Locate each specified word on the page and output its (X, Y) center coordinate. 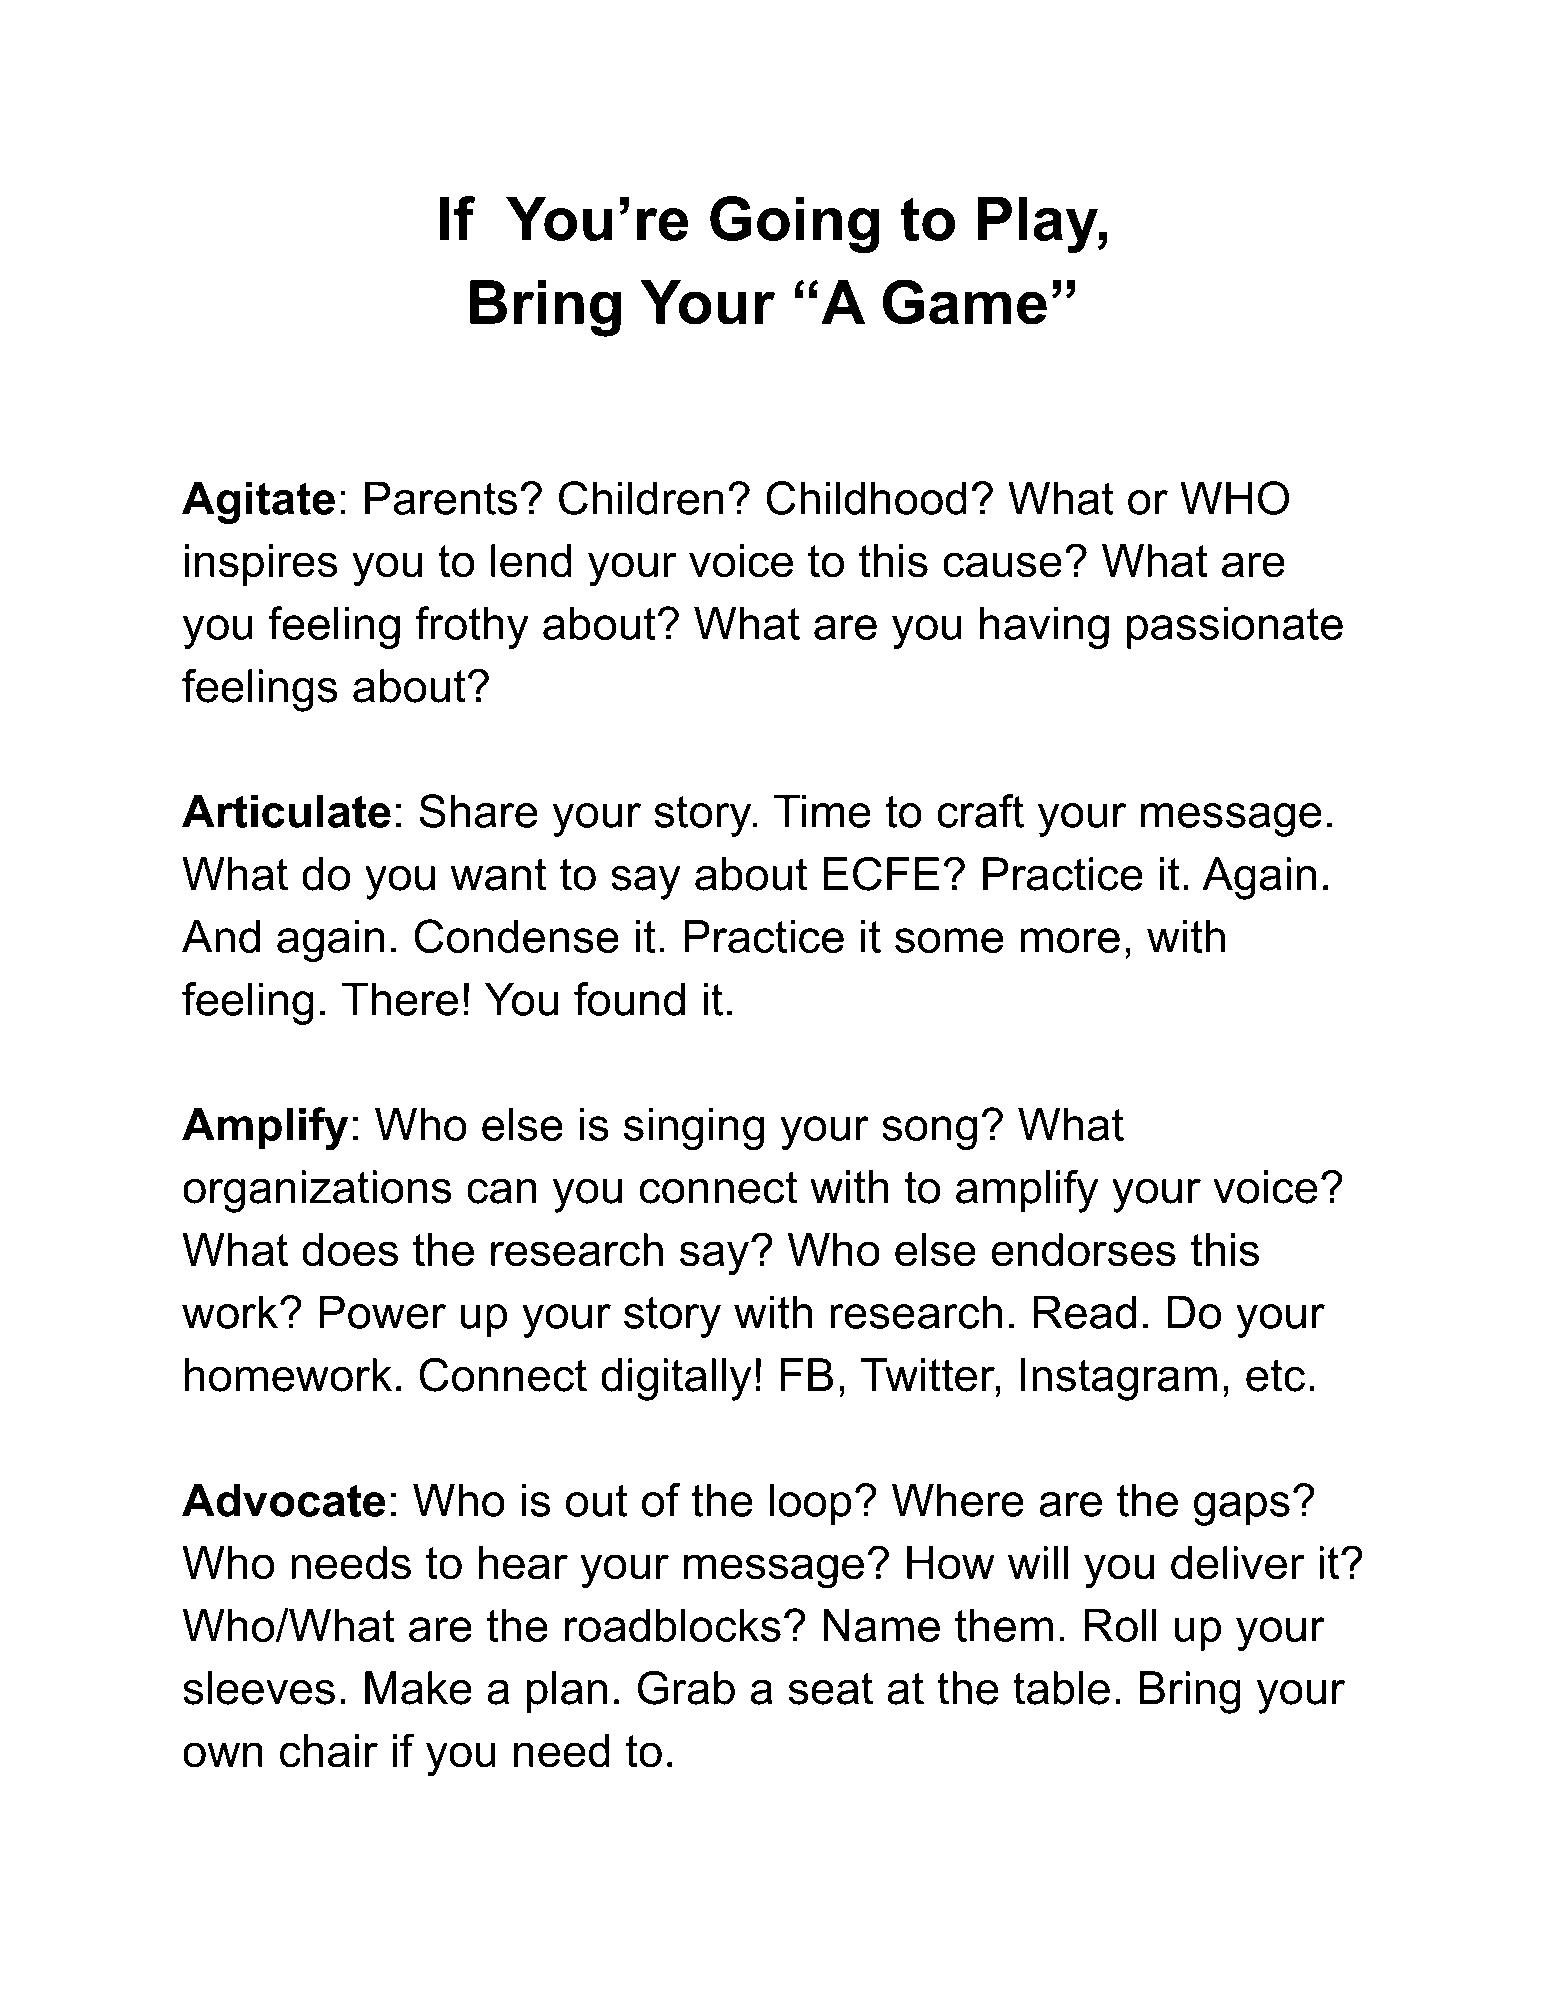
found (629, 999)
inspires (261, 565)
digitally (676, 1379)
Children (641, 498)
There (400, 999)
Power (382, 1312)
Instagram (1119, 1379)
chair (329, 1751)
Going (794, 224)
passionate (1235, 628)
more (1070, 940)
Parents (441, 498)
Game (965, 302)
